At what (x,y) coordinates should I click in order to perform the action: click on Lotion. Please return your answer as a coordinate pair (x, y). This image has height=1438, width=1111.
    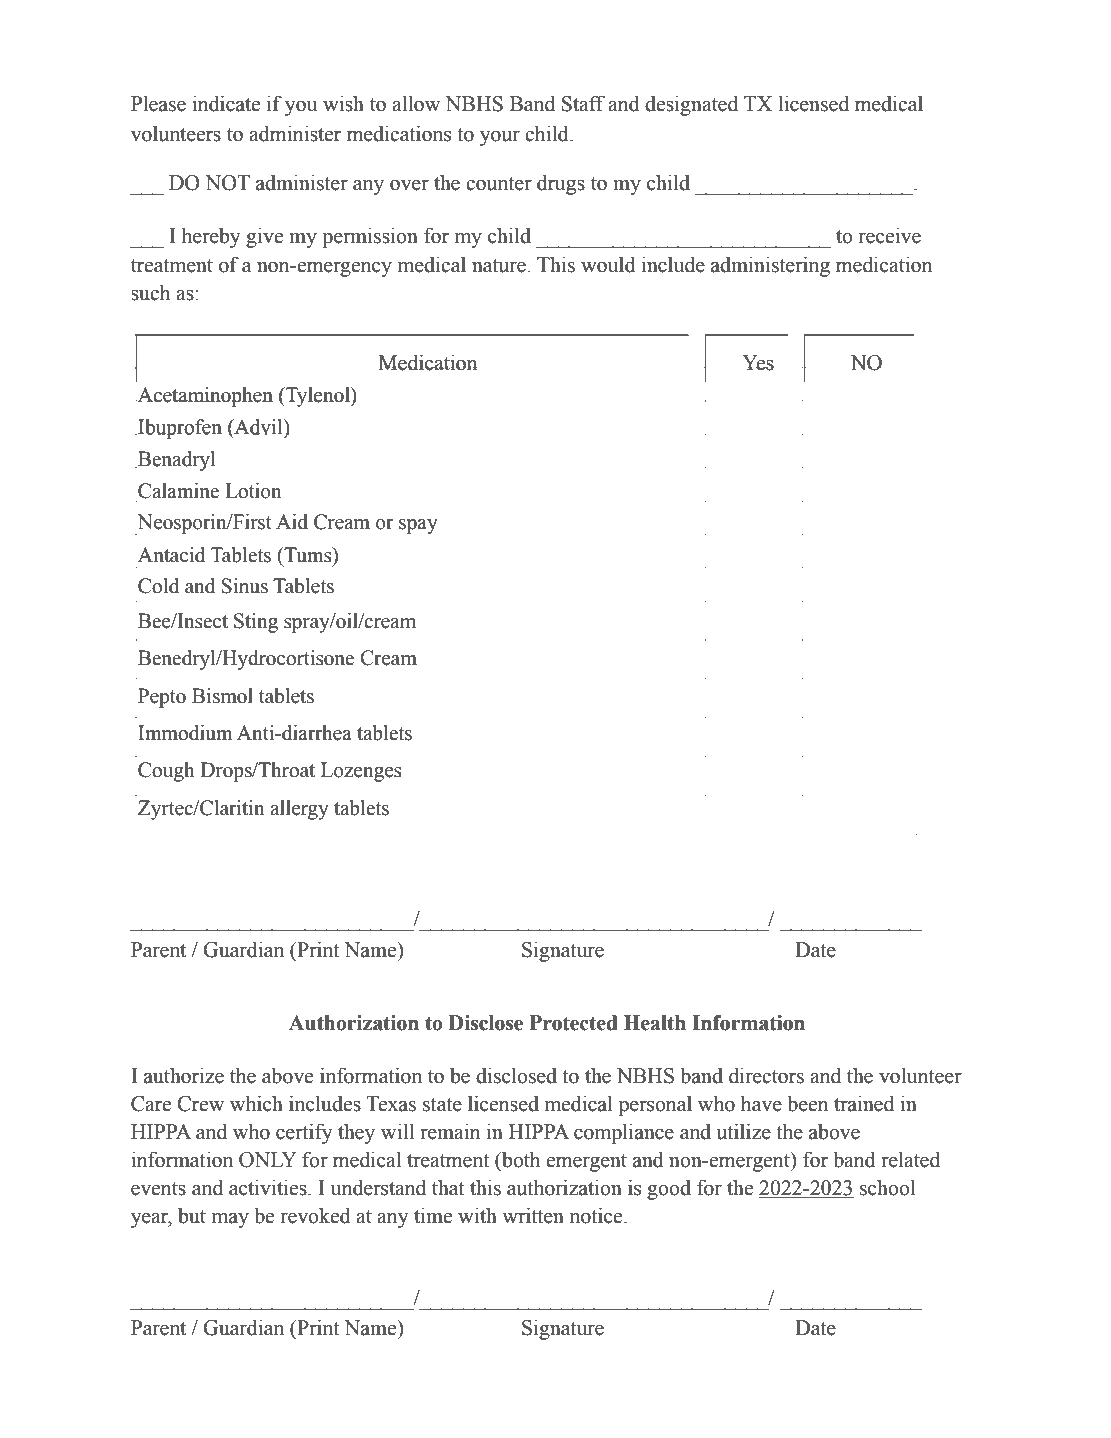
    Looking at the image, I should click on (253, 492).
